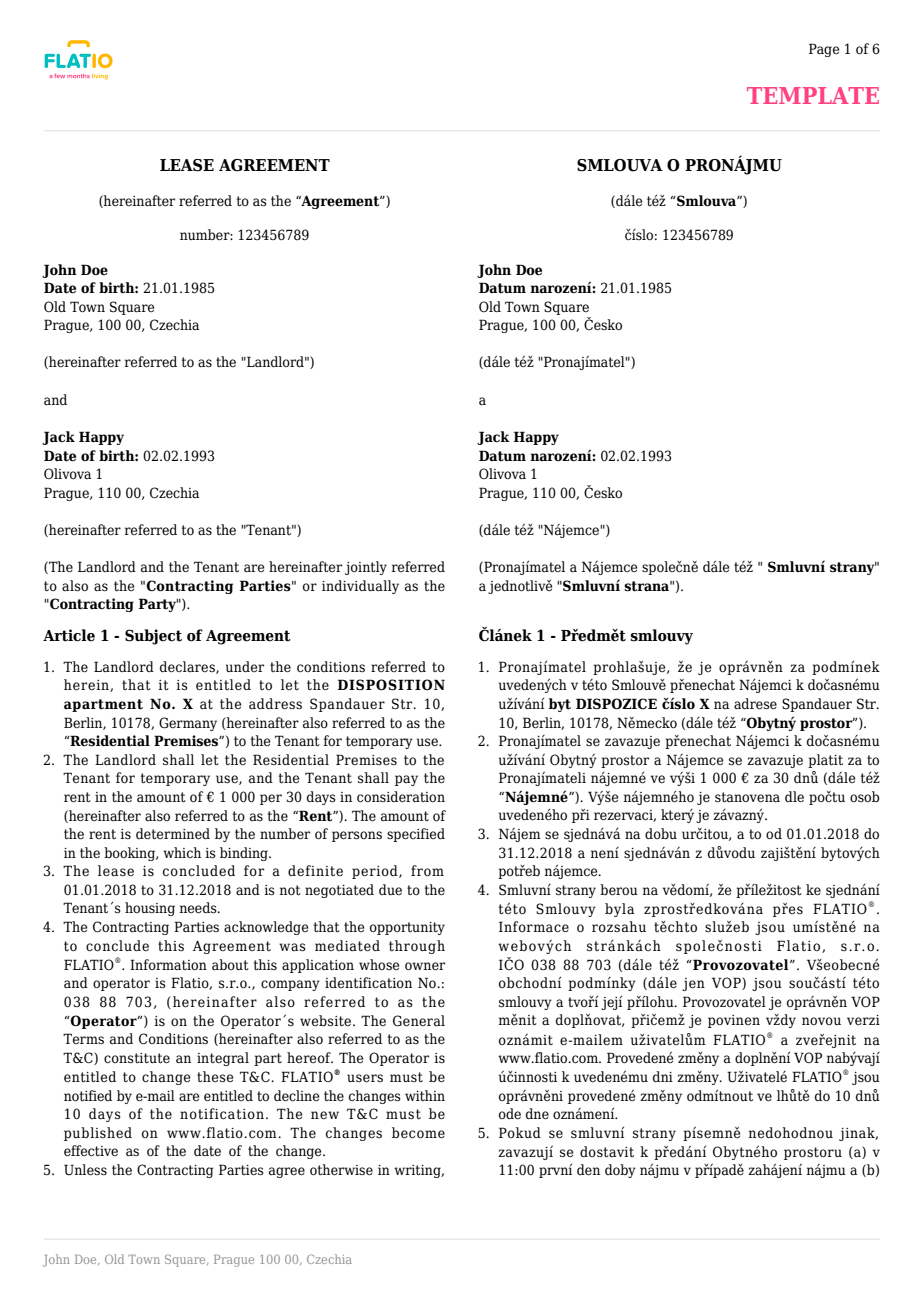 The height and width of the image is (1308, 924). Describe the element at coordinates (537, 1114) in the image. I see `dne` at that location.
